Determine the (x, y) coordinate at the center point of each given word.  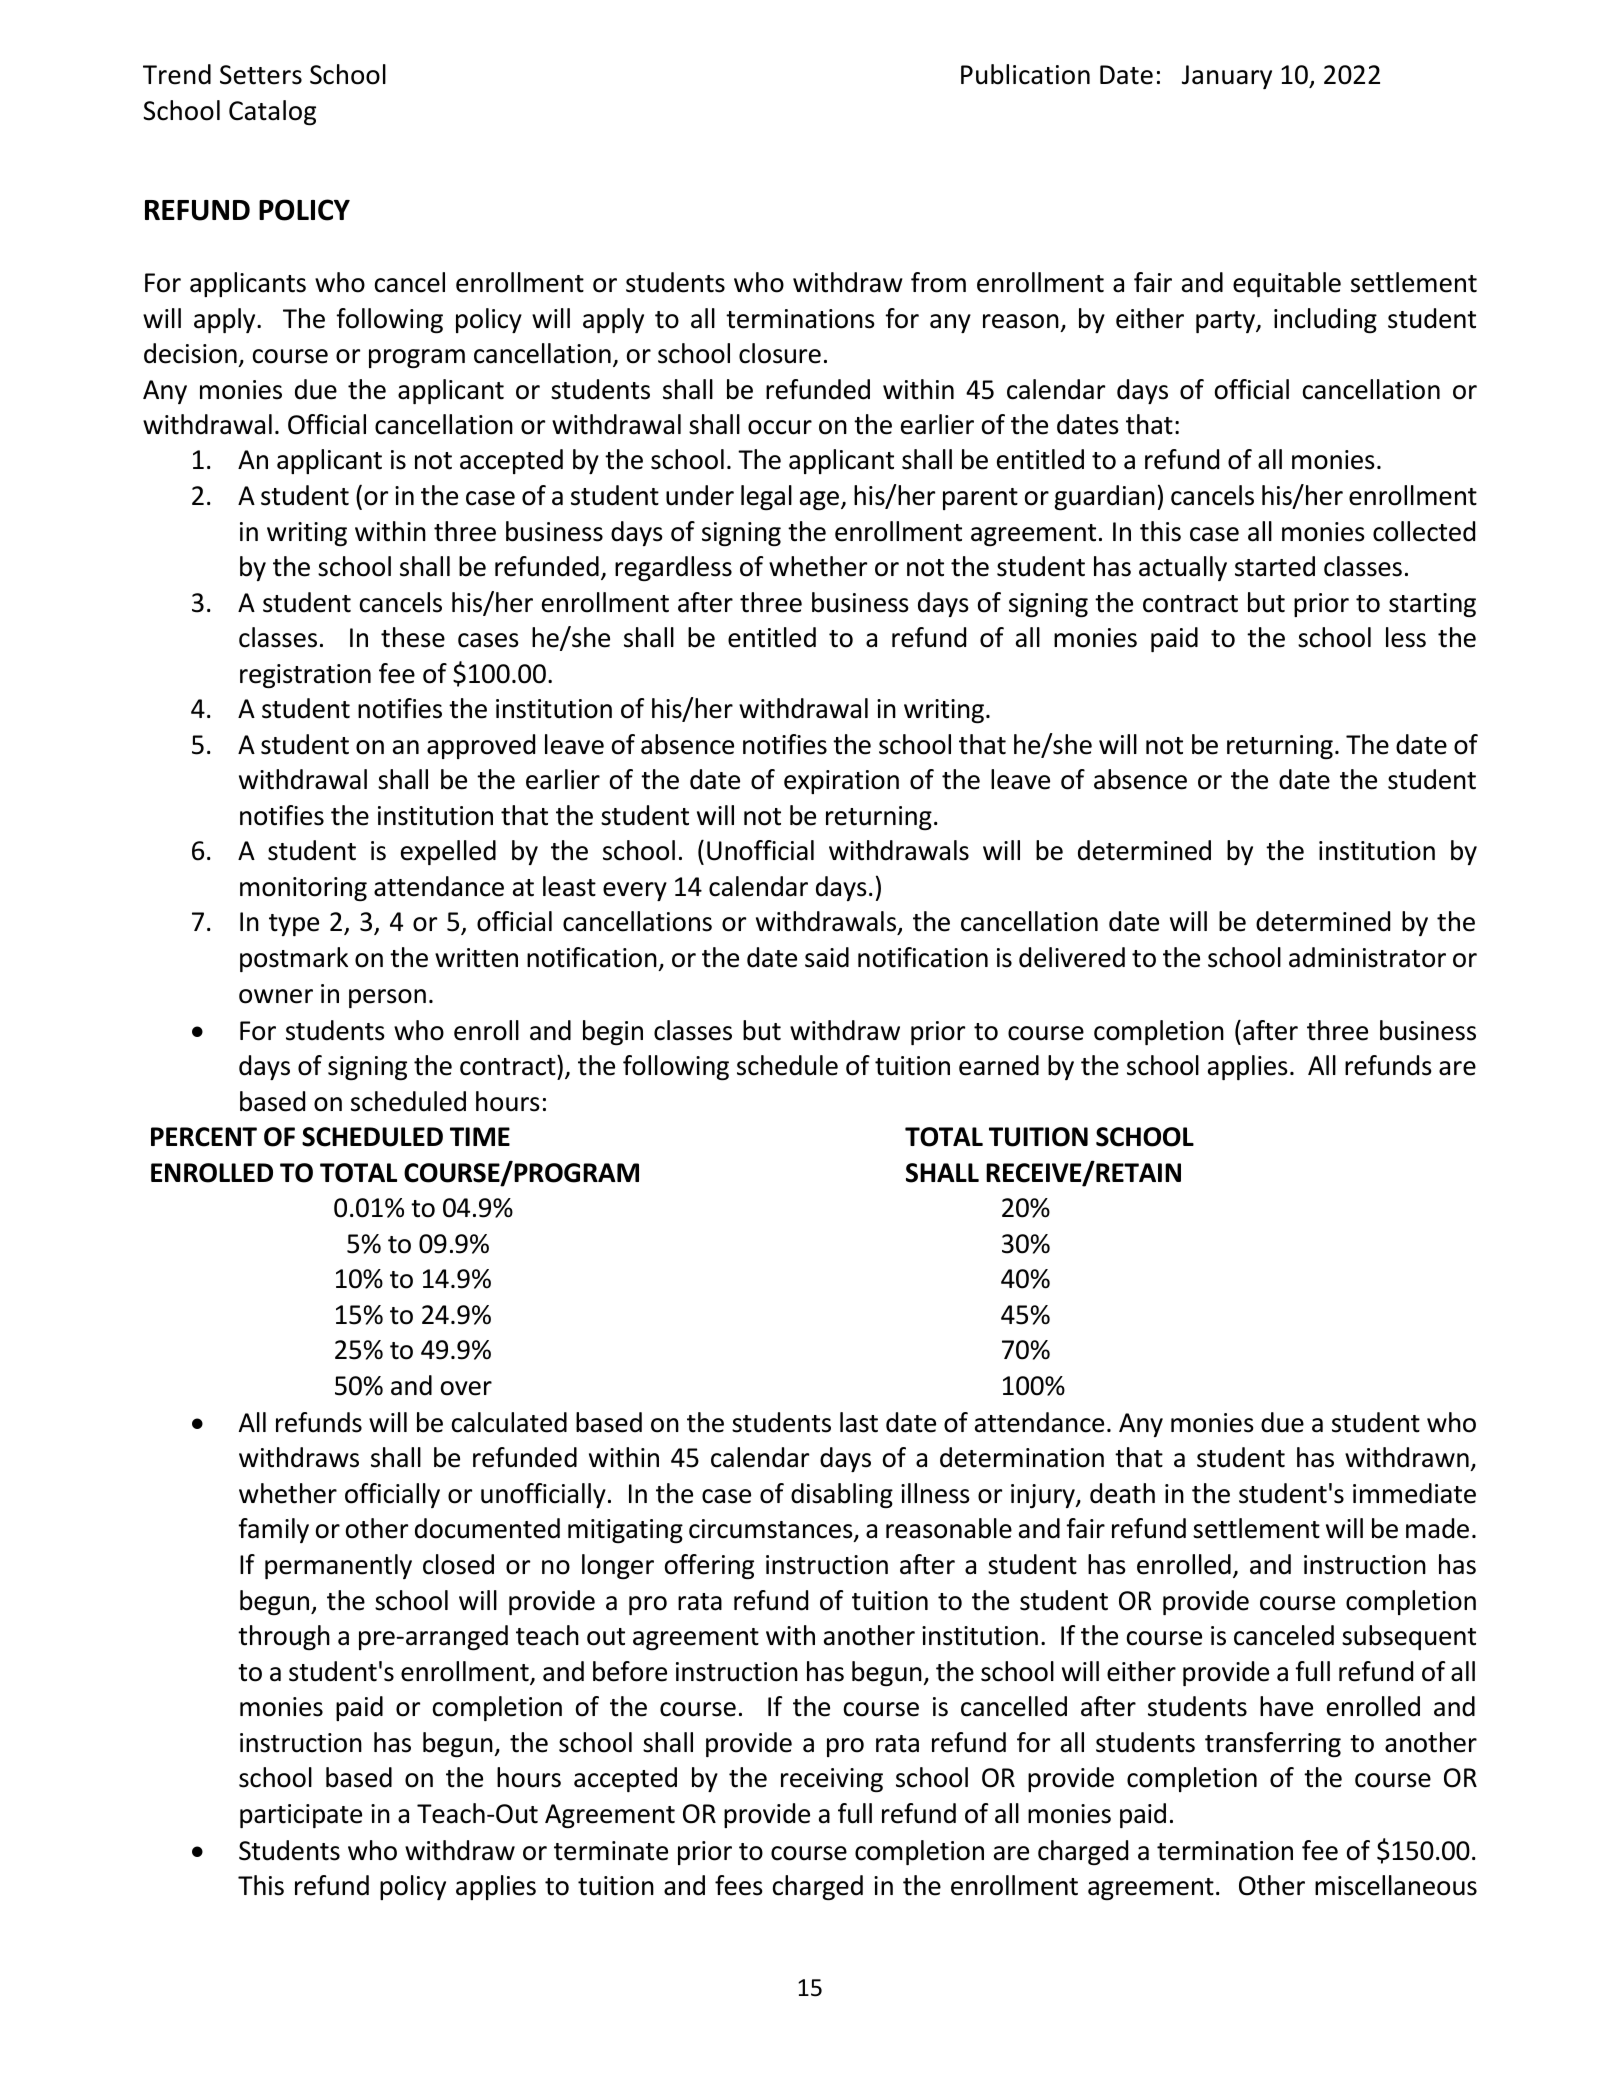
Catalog (272, 112)
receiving (832, 1780)
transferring (1273, 1744)
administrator (1367, 957)
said (827, 957)
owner (276, 996)
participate (301, 1816)
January (1227, 77)
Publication (1025, 74)
